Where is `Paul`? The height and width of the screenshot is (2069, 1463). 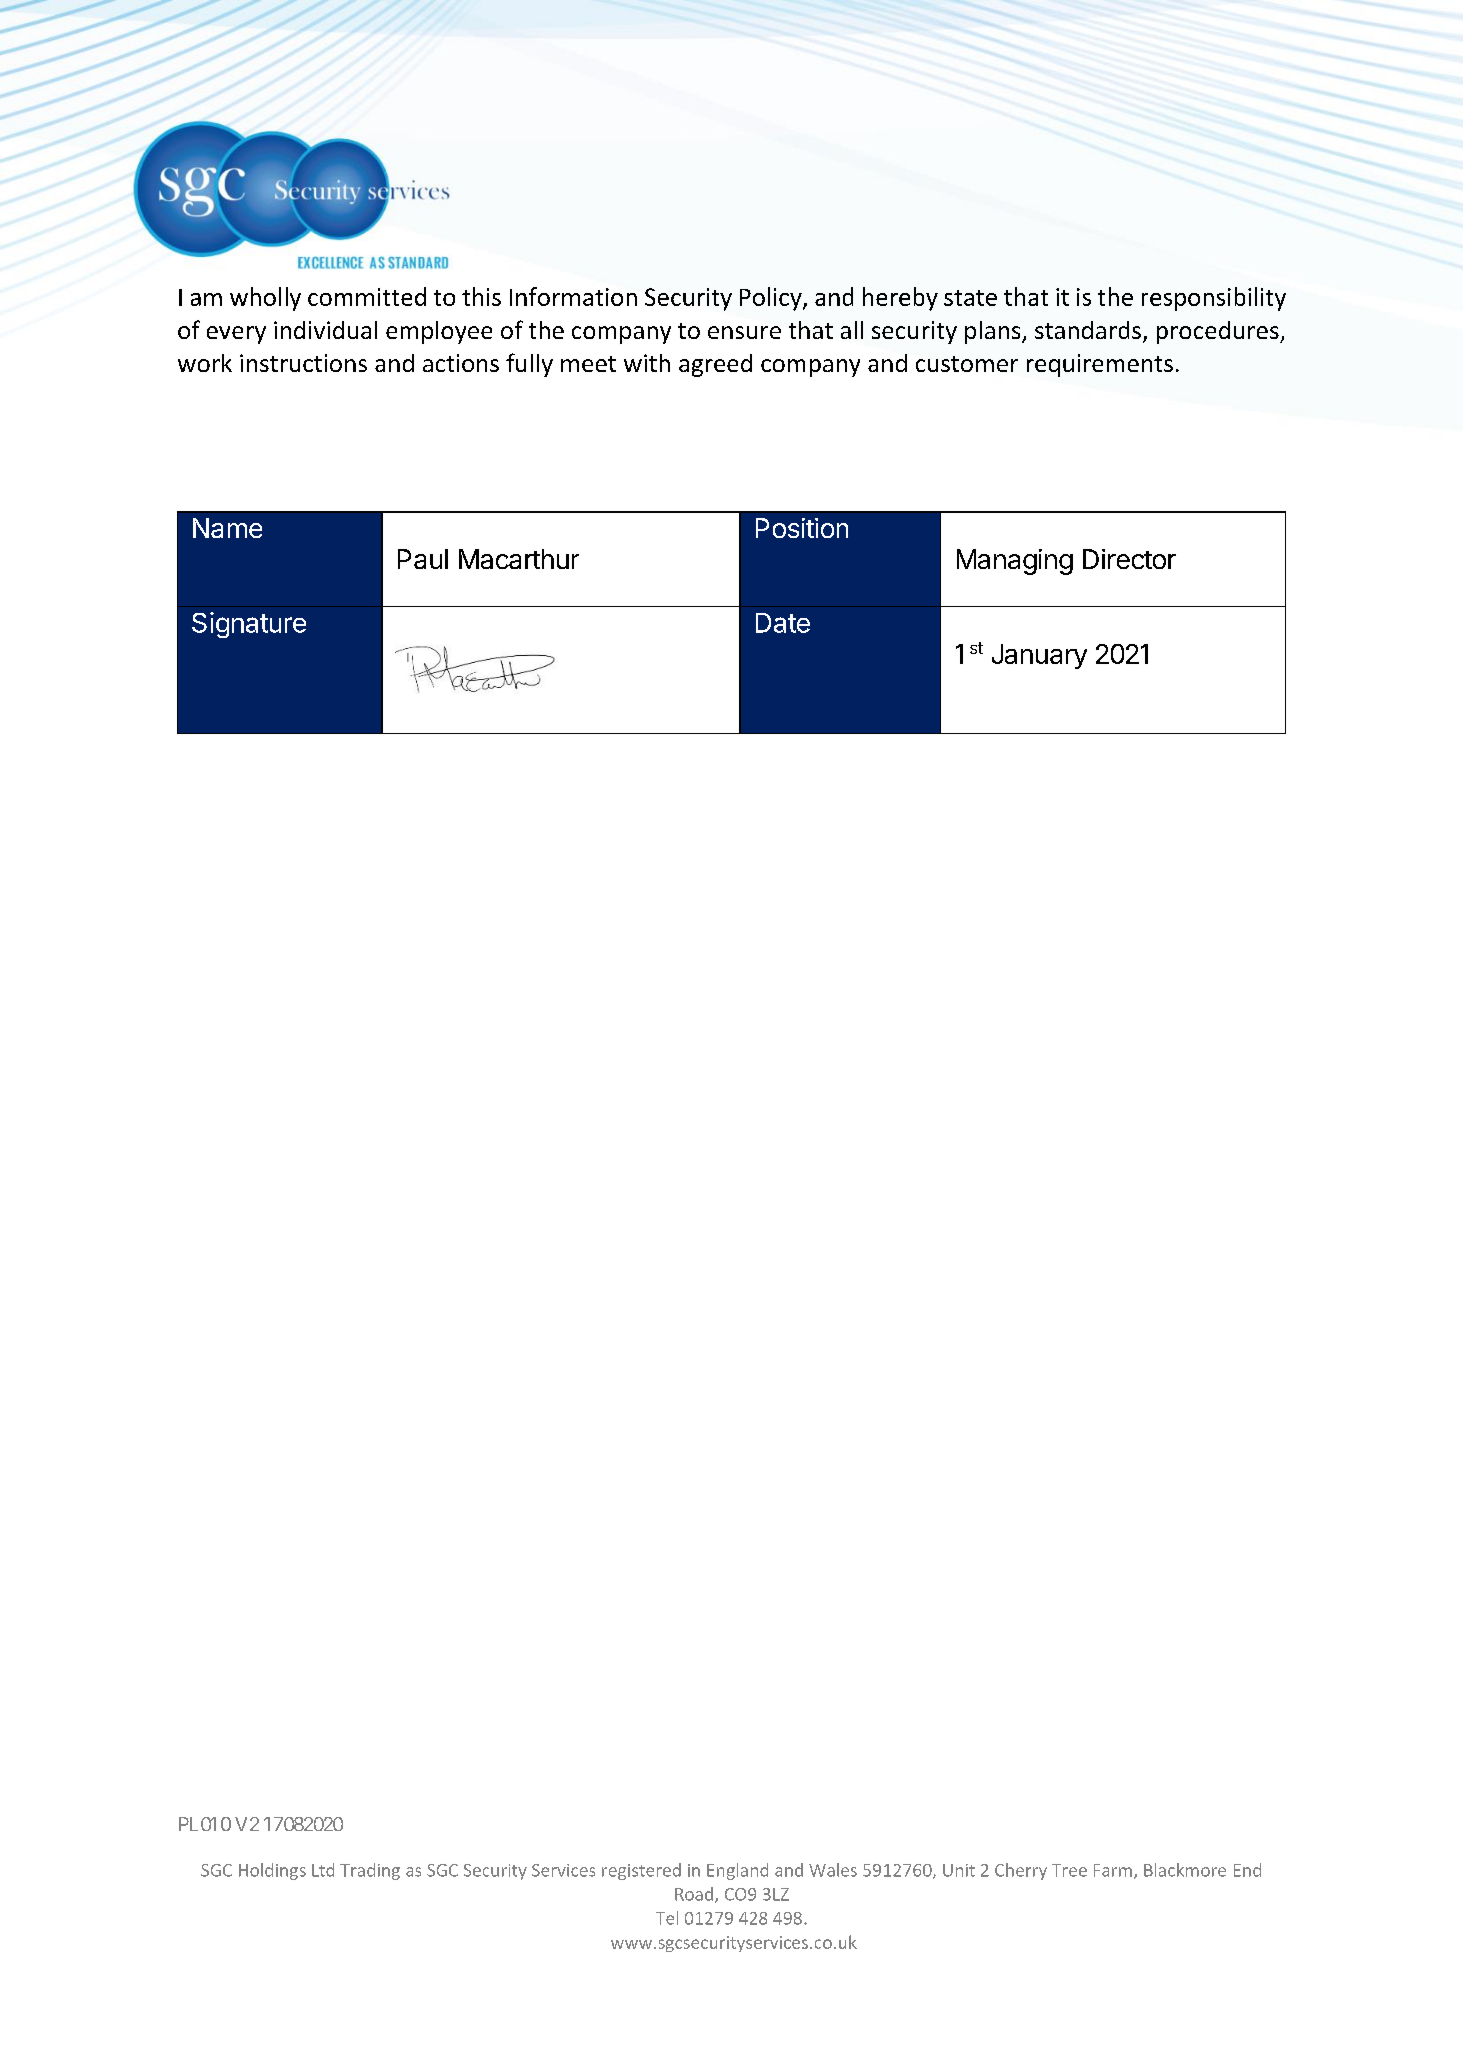
Paul is located at coordinates (423, 559).
